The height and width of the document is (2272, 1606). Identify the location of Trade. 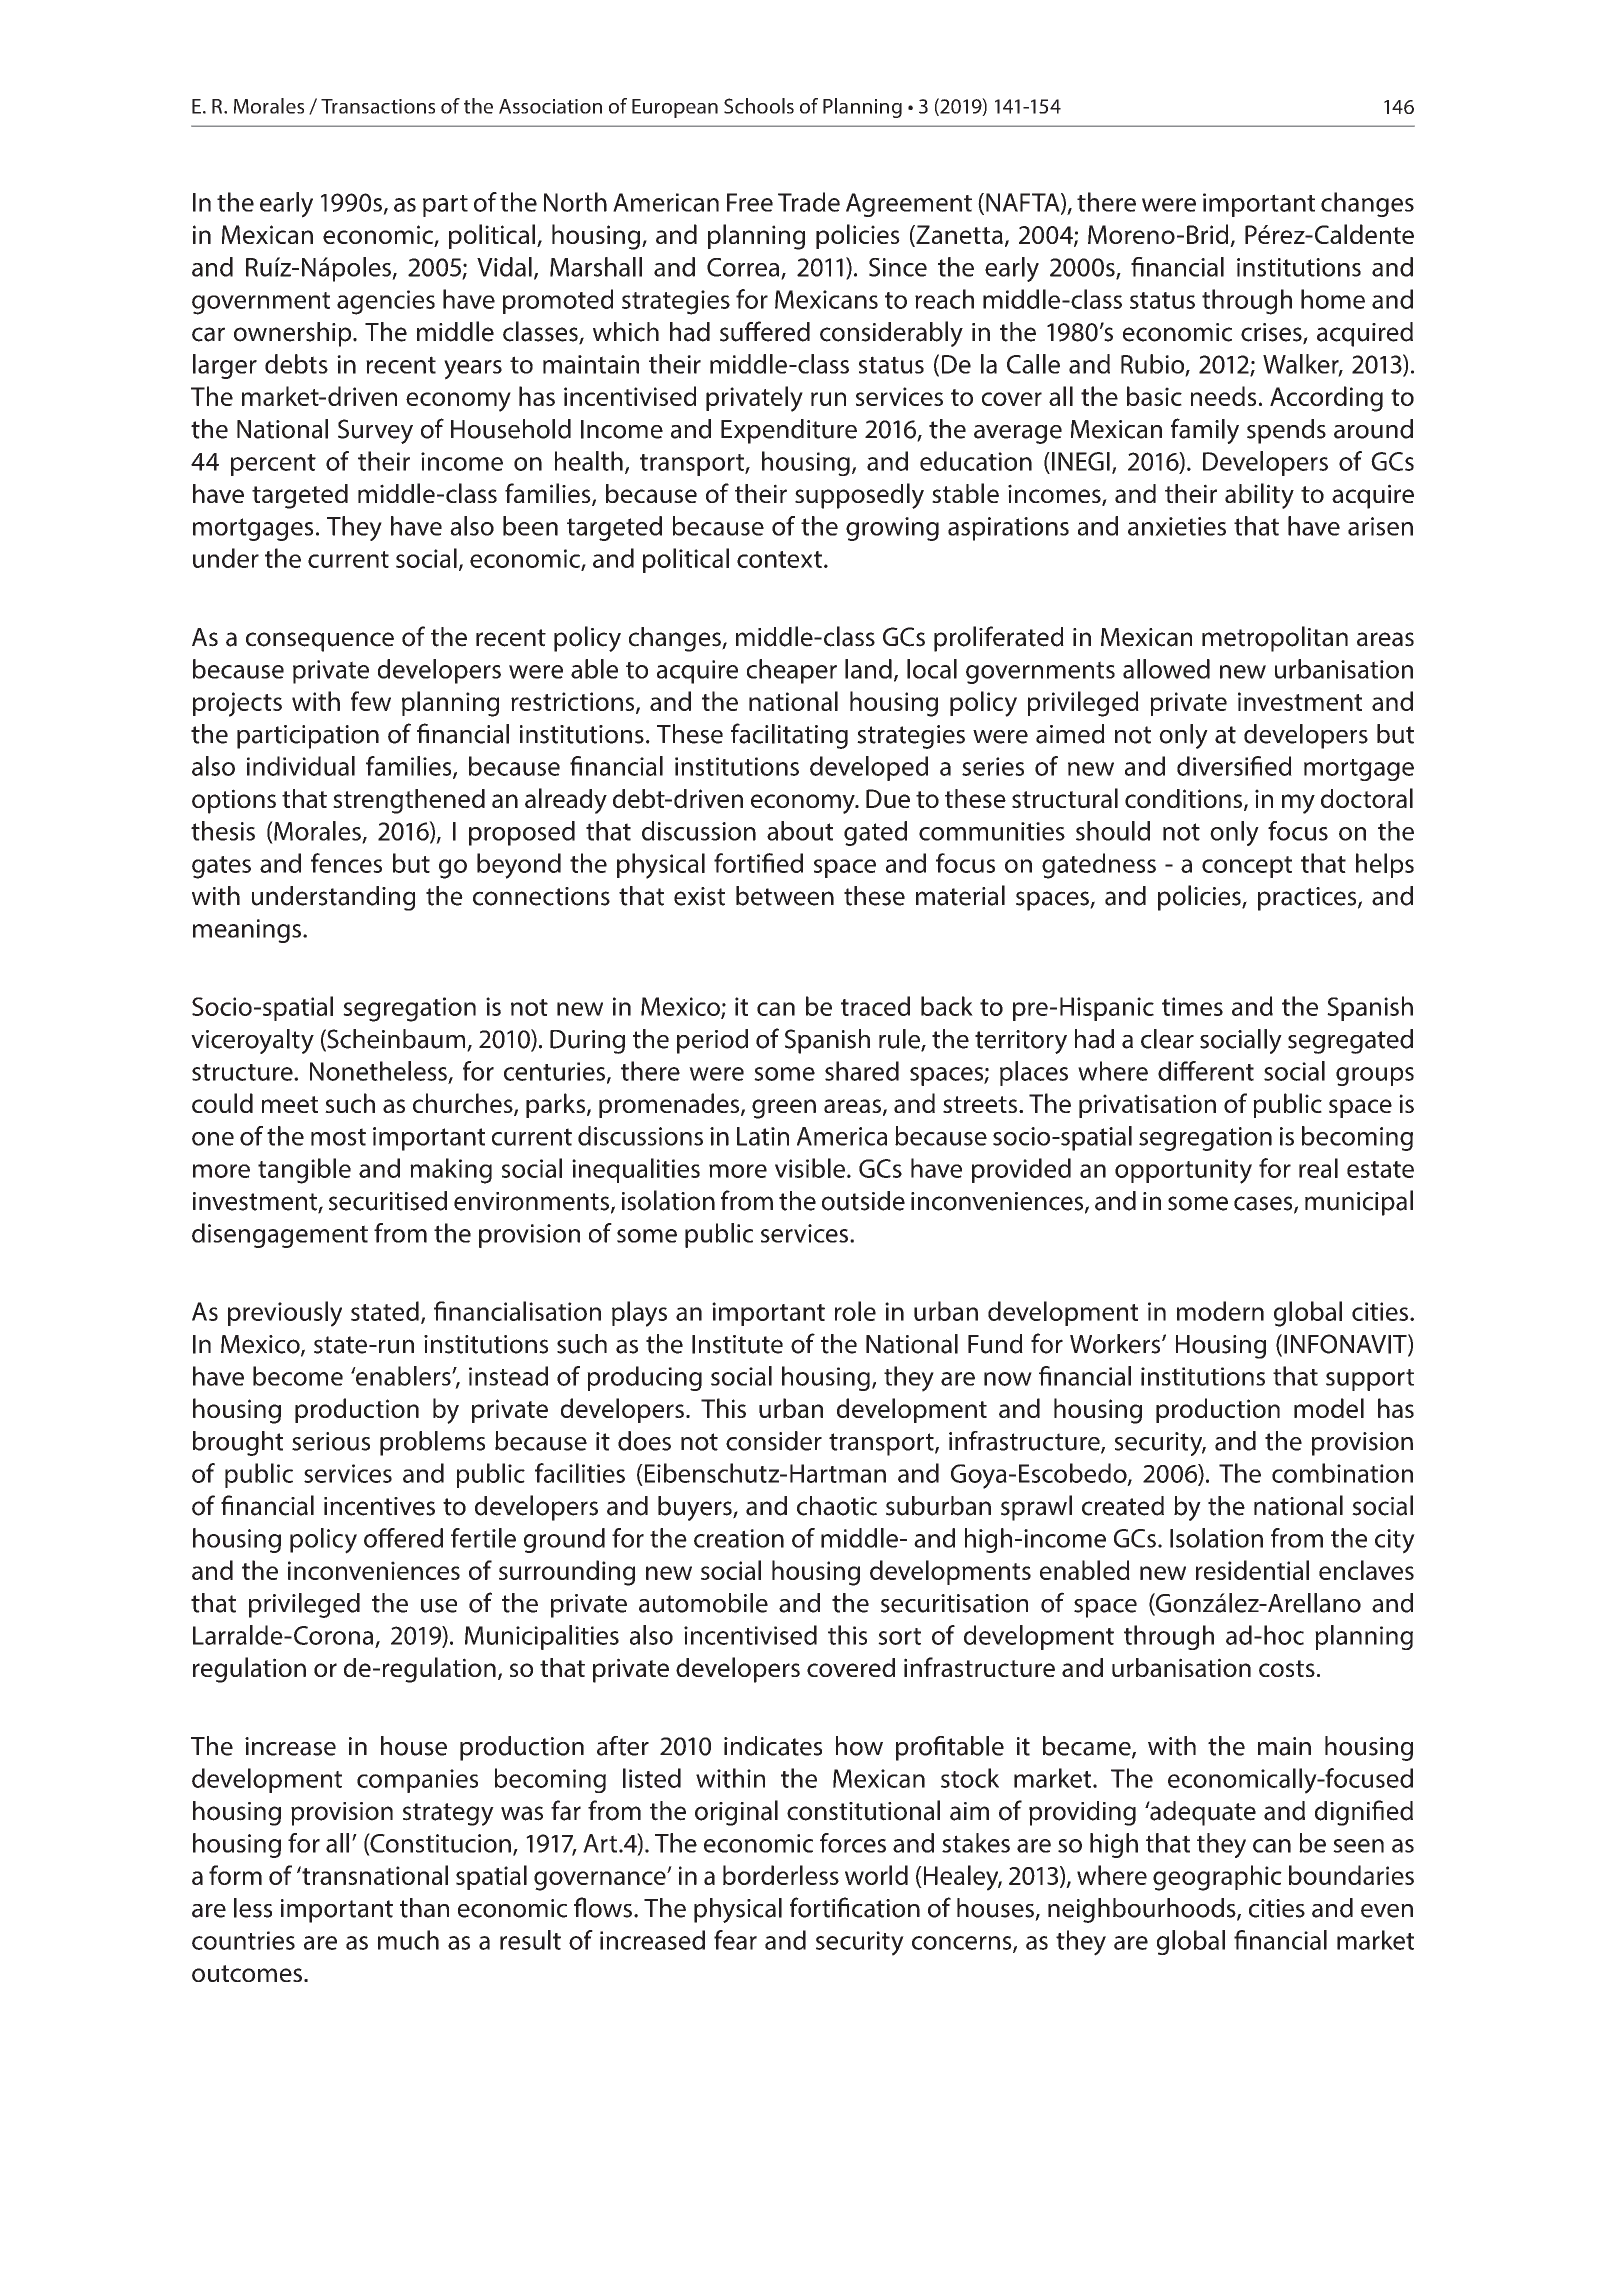
(809, 202).
